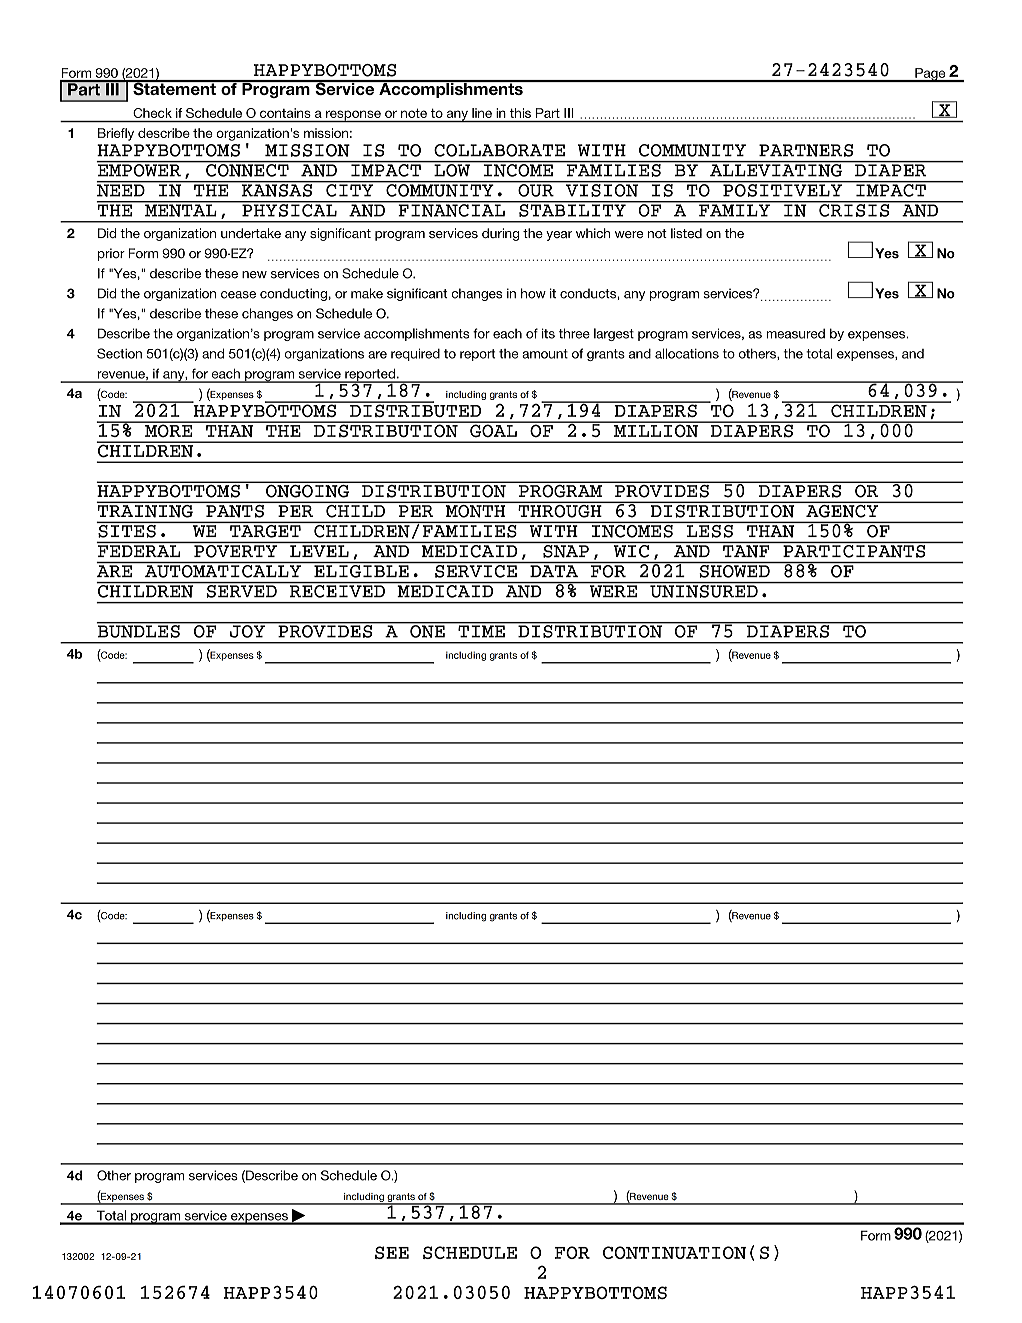  What do you see at coordinates (481, 630) in the screenshot?
I see `TIME` at bounding box center [481, 630].
